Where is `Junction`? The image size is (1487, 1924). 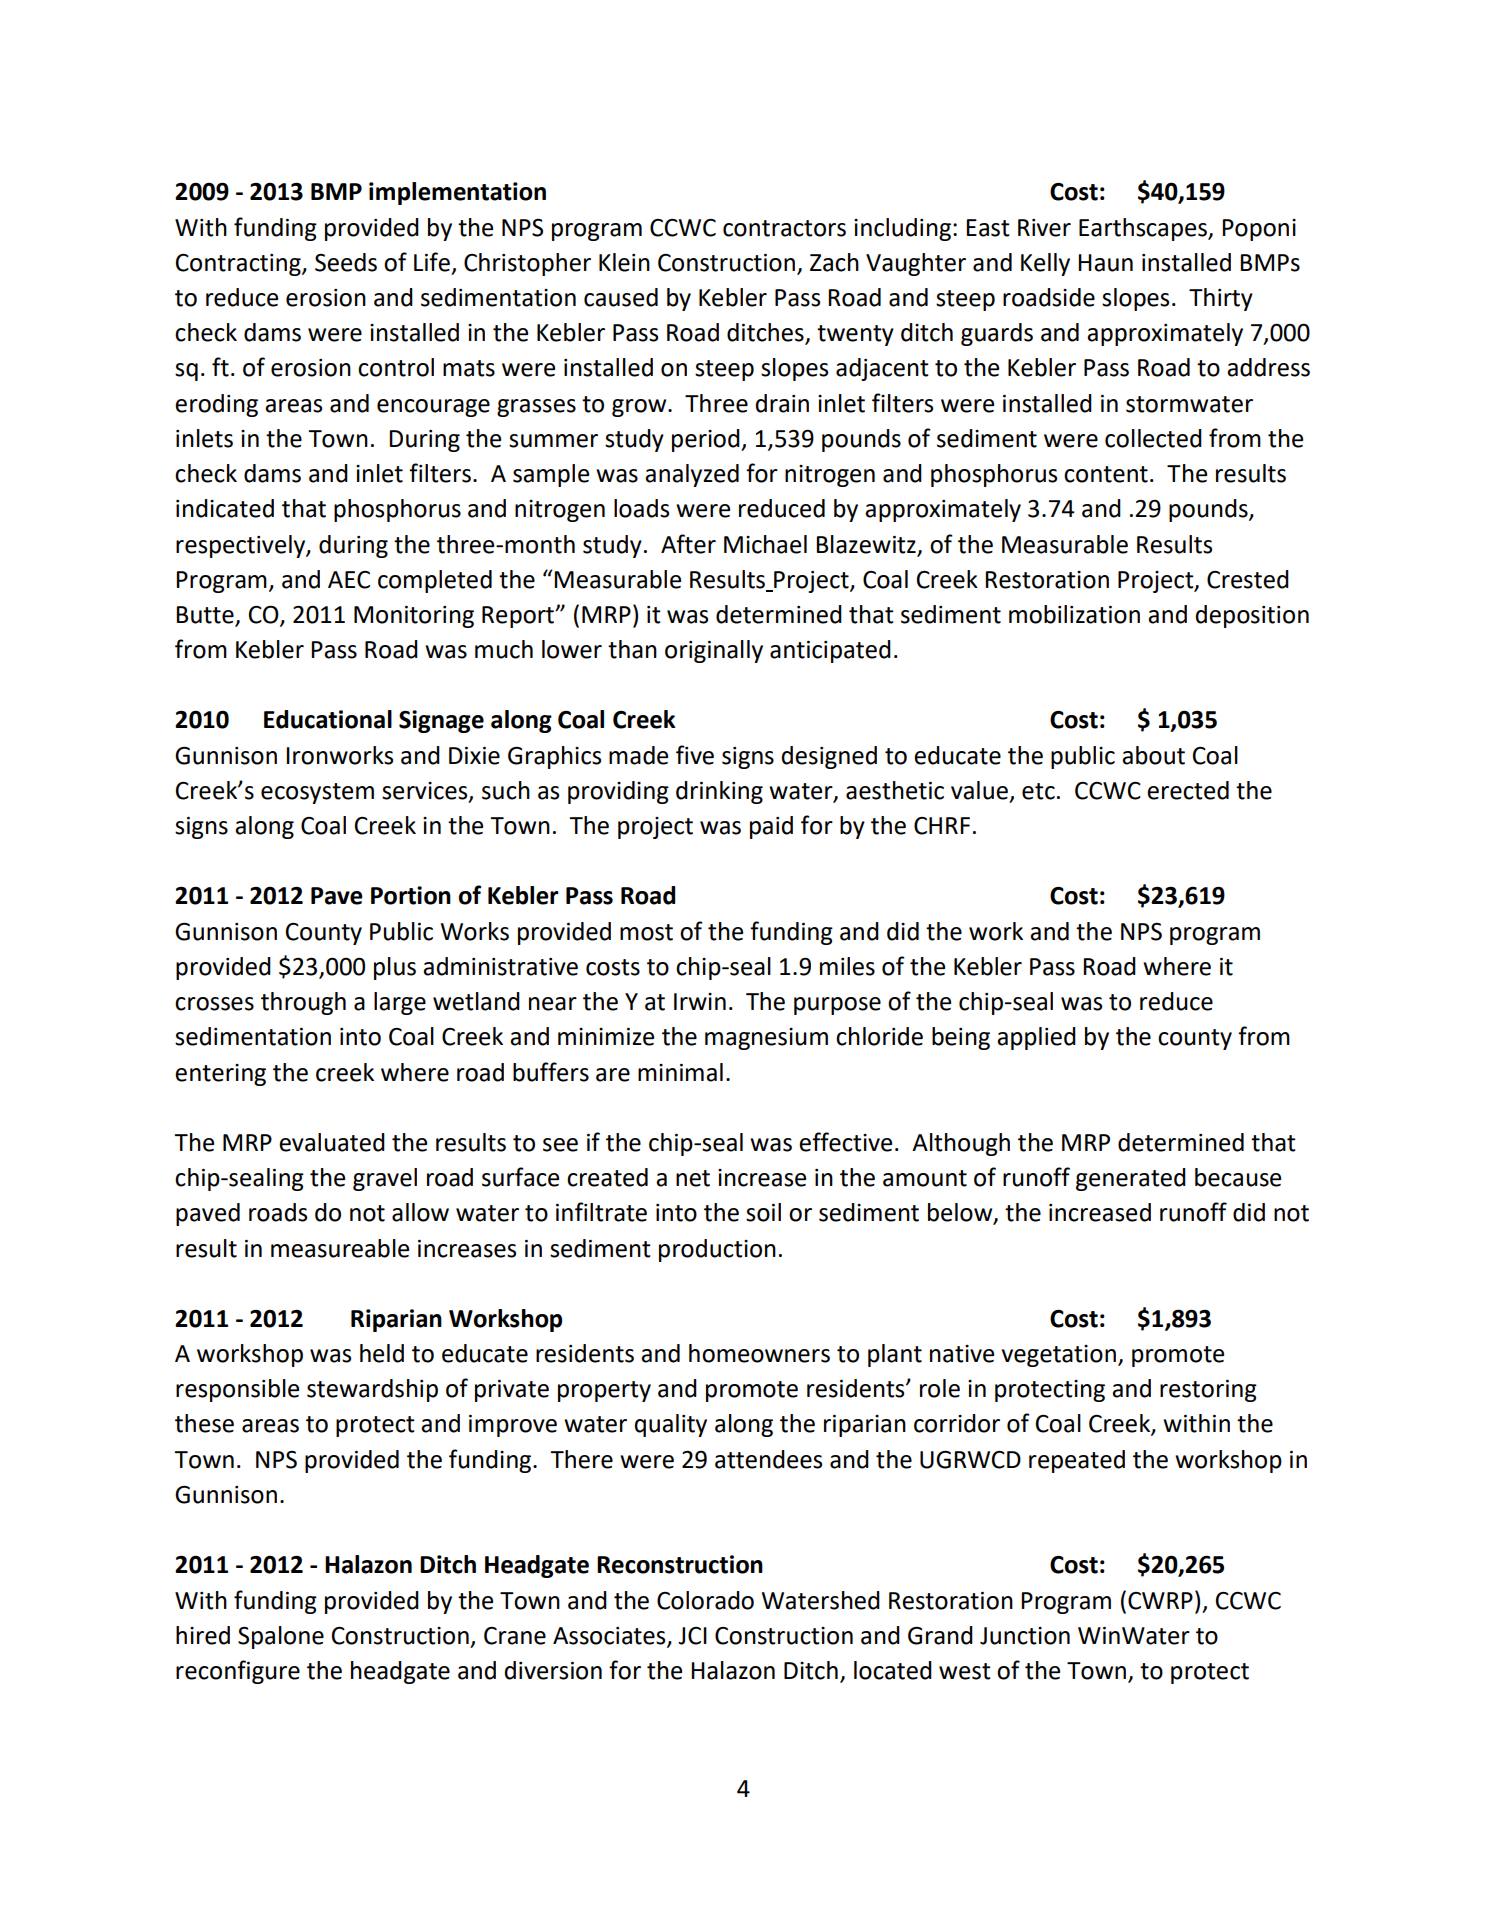
Junction is located at coordinates (1025, 1636).
